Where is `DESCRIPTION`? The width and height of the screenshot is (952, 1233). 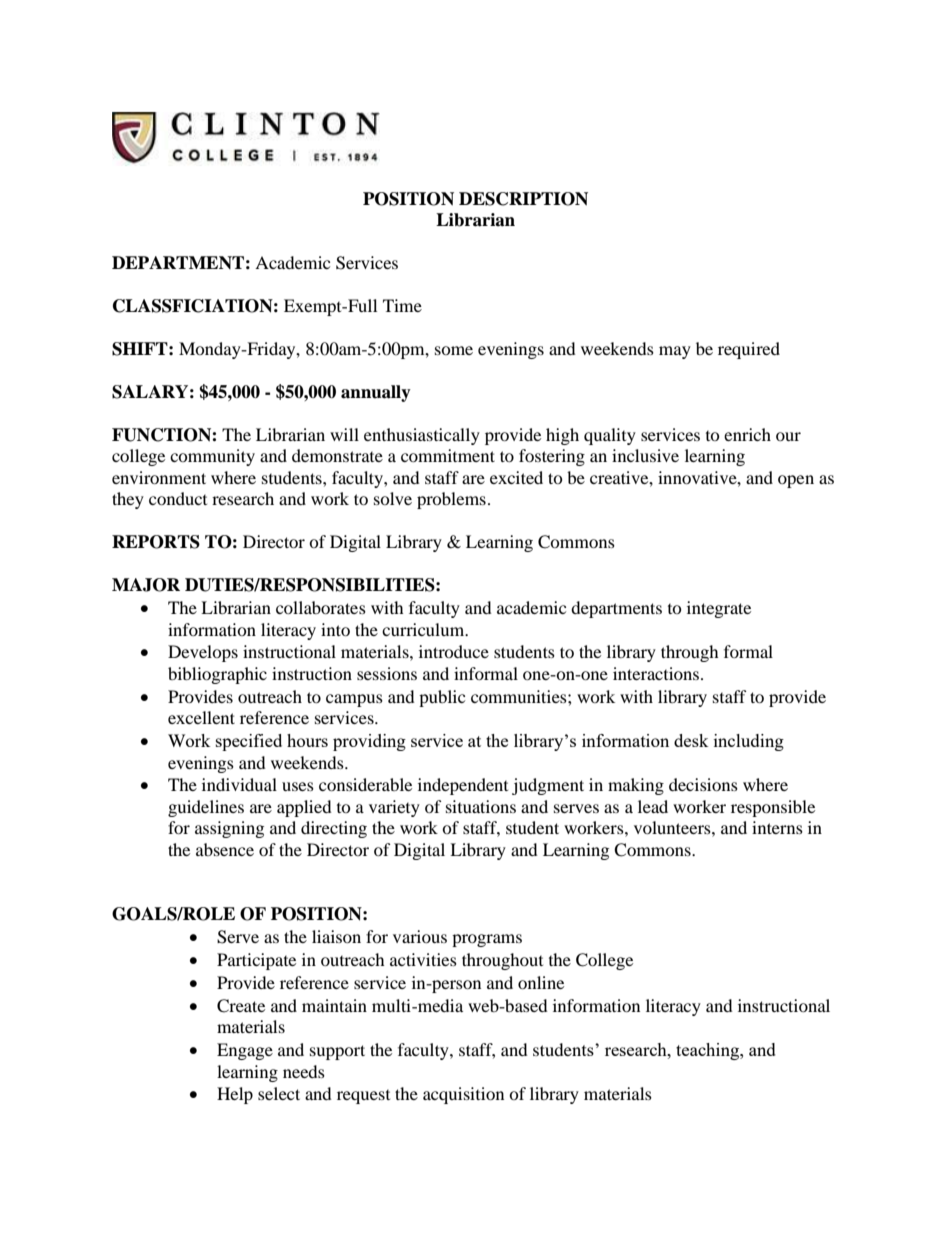 DESCRIPTION is located at coordinates (523, 199).
